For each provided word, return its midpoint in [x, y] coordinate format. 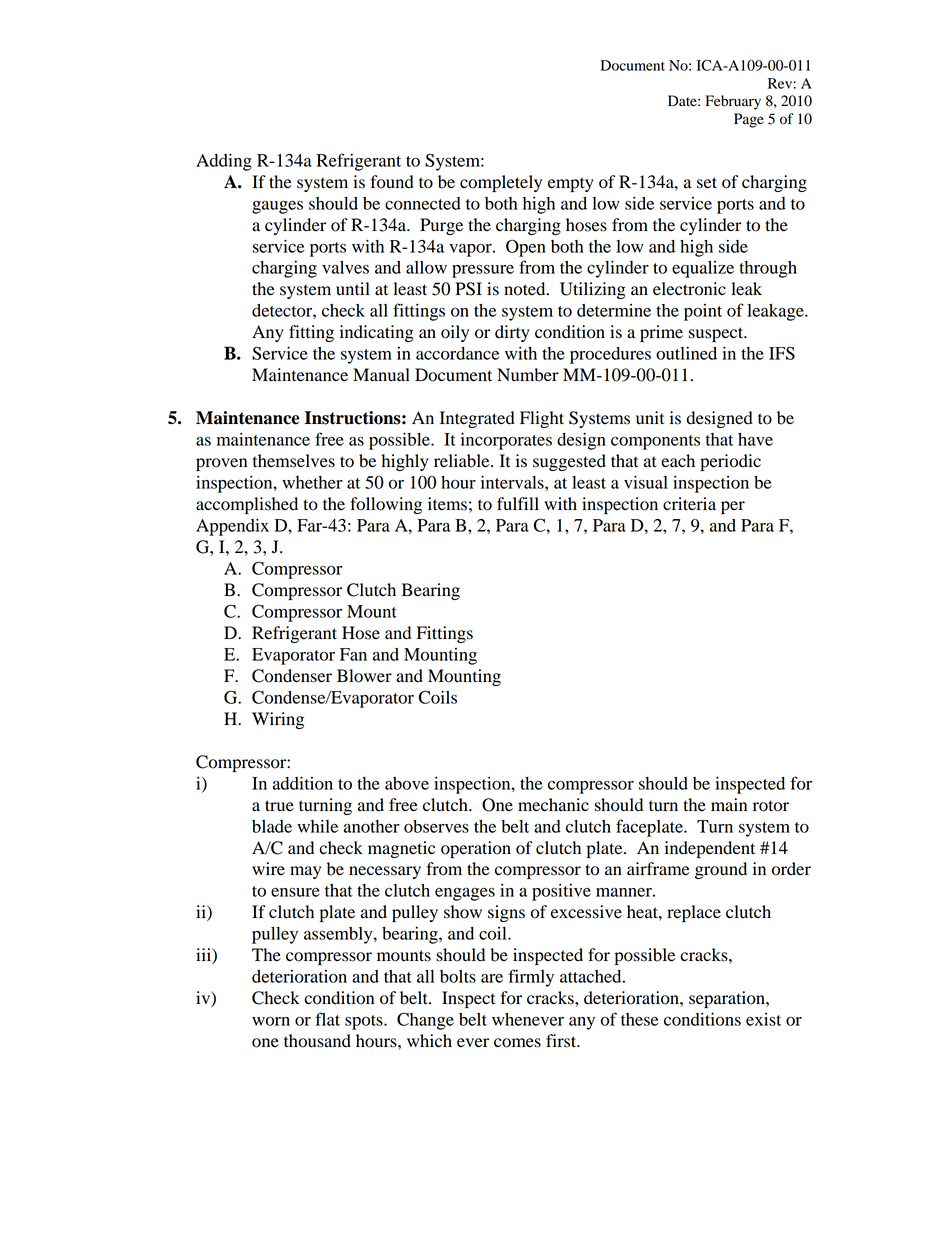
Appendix [232, 527]
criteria [689, 504]
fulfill [518, 504]
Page [749, 120]
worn [271, 1021]
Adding [224, 162]
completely [501, 183]
